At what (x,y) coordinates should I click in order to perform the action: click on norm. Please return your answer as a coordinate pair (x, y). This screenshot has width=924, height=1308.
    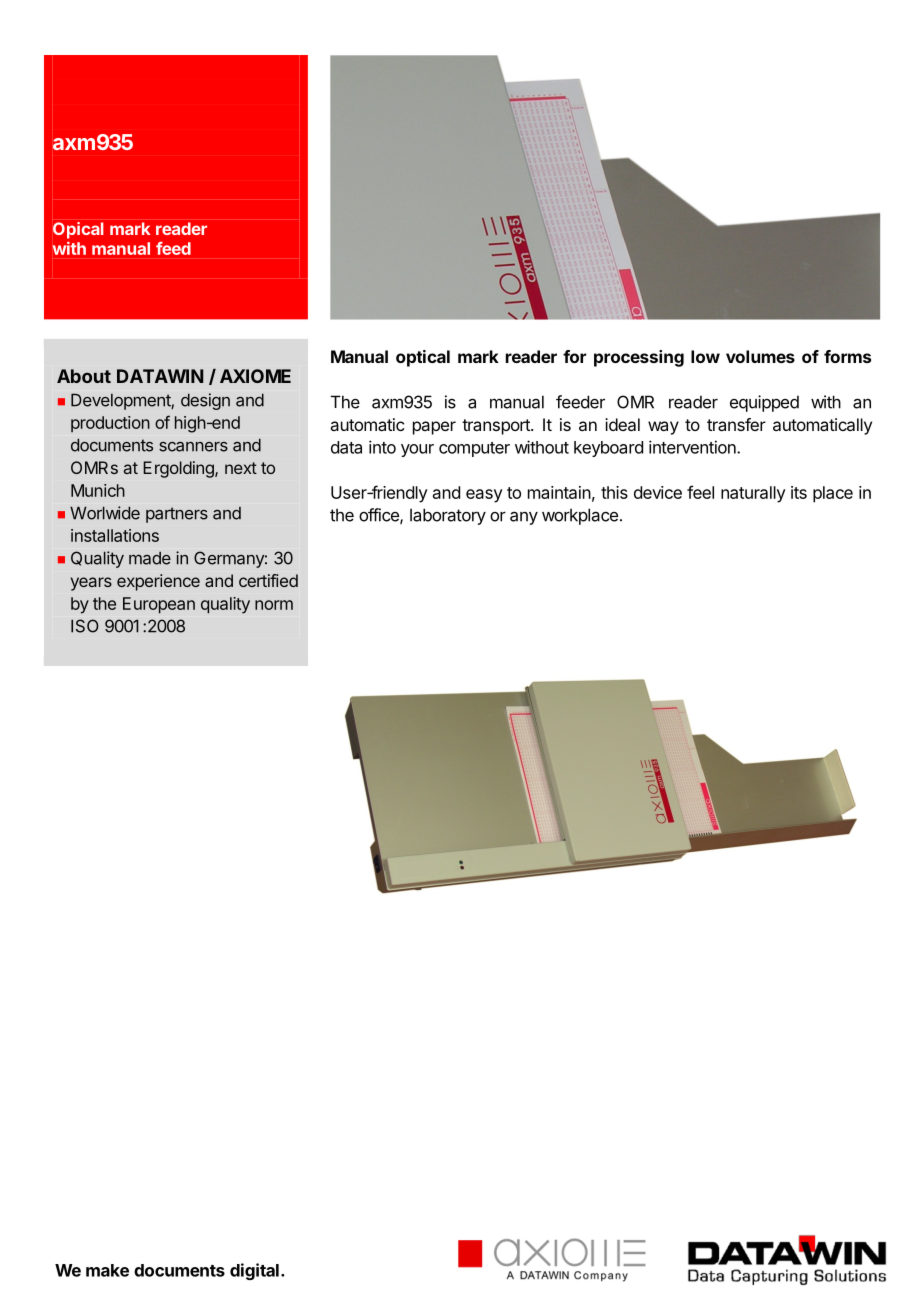
    Looking at the image, I should click on (274, 605).
